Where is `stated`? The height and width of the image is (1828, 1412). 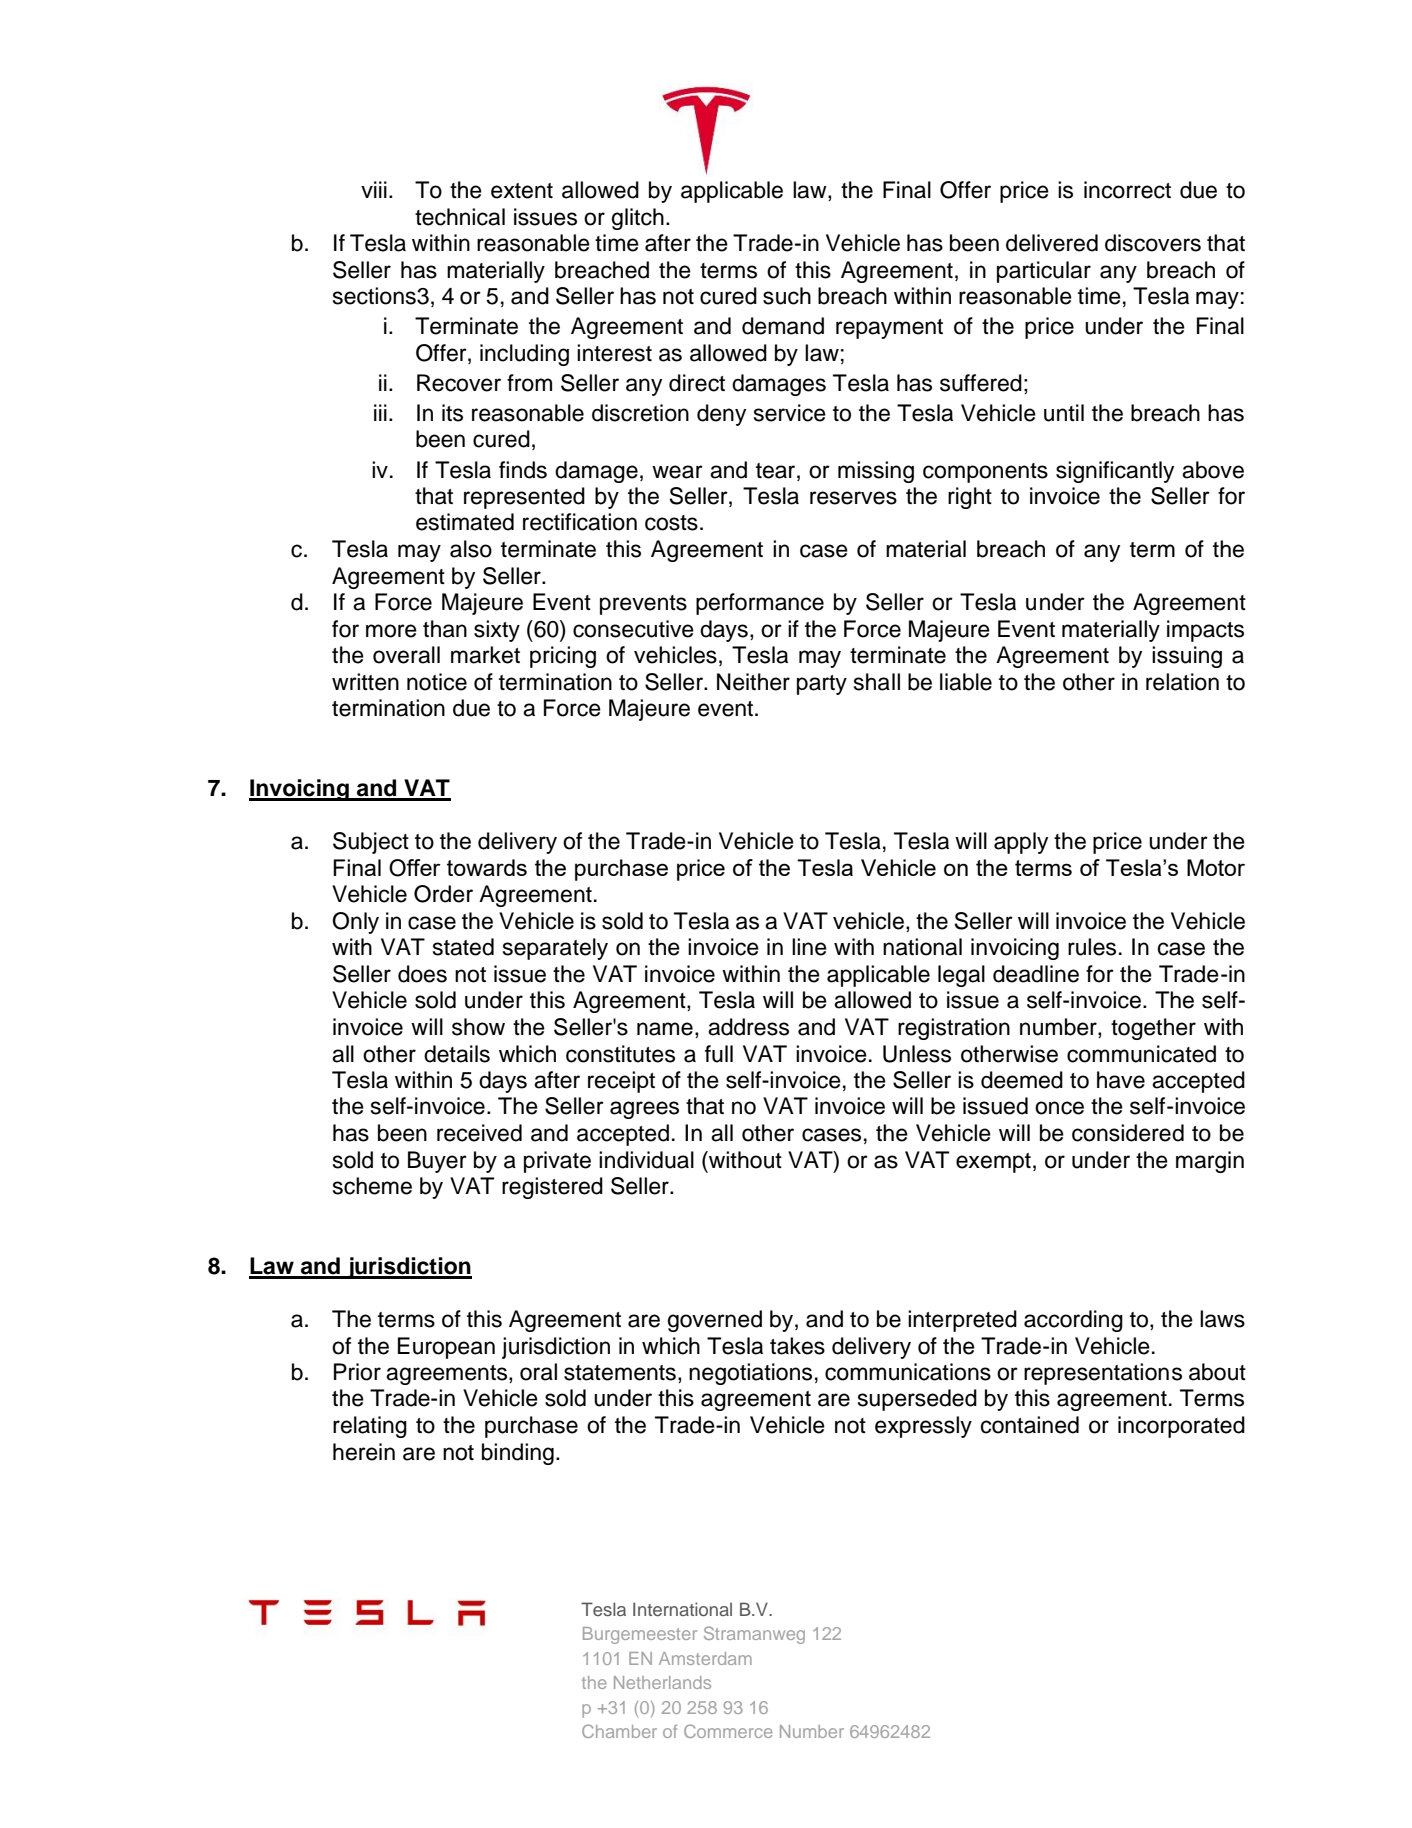 stated is located at coordinates (463, 947).
